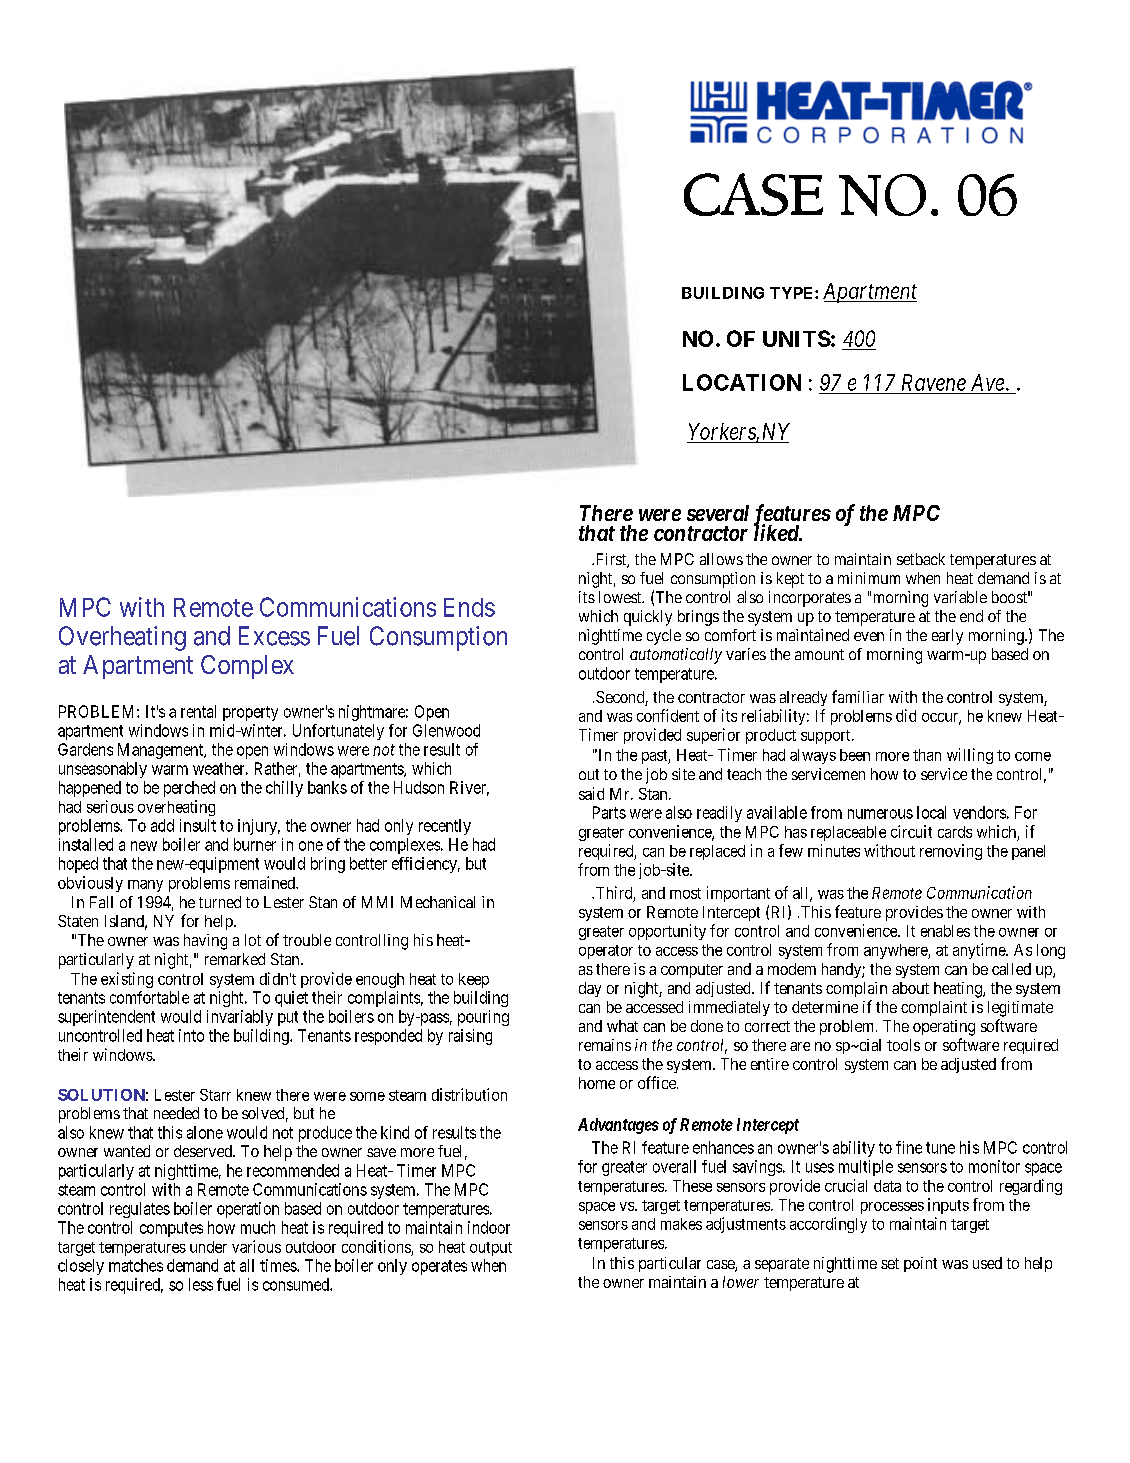 The image size is (1130, 1463). What do you see at coordinates (742, 382) in the screenshot?
I see `LOCATION` at bounding box center [742, 382].
